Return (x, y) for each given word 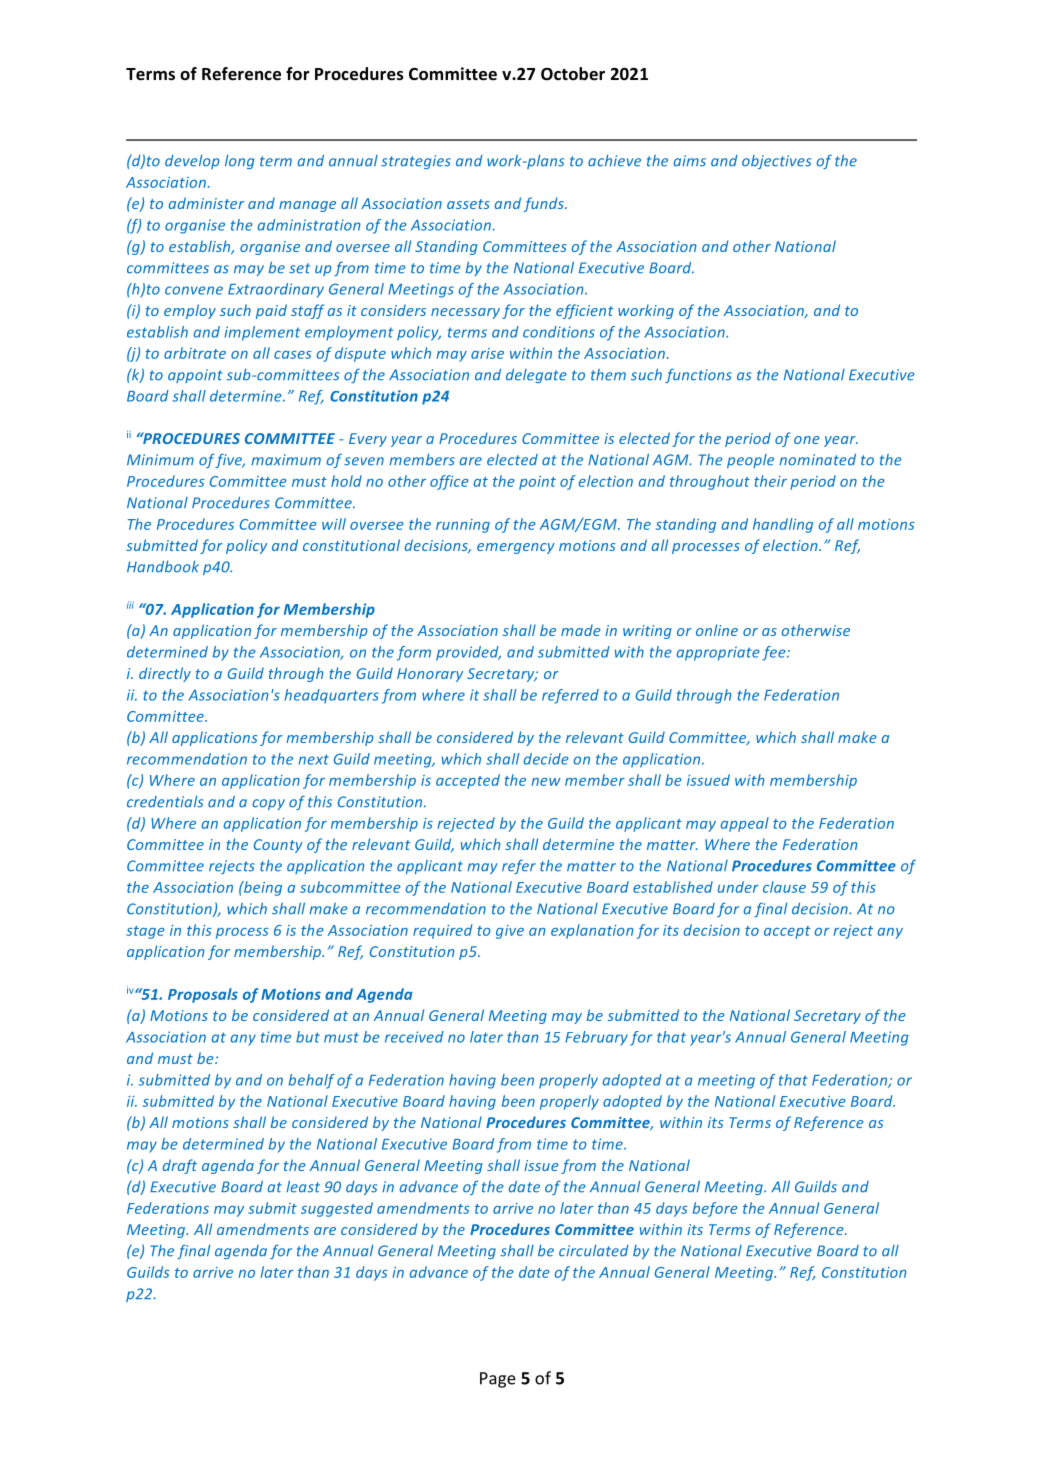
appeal (745, 824)
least (303, 1187)
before (715, 1209)
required (442, 931)
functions (698, 375)
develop (192, 162)
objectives (776, 162)
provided (468, 653)
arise (487, 353)
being (262, 888)
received (414, 1037)
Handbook (163, 567)
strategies (416, 162)
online (717, 630)
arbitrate (195, 353)
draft (180, 1166)
